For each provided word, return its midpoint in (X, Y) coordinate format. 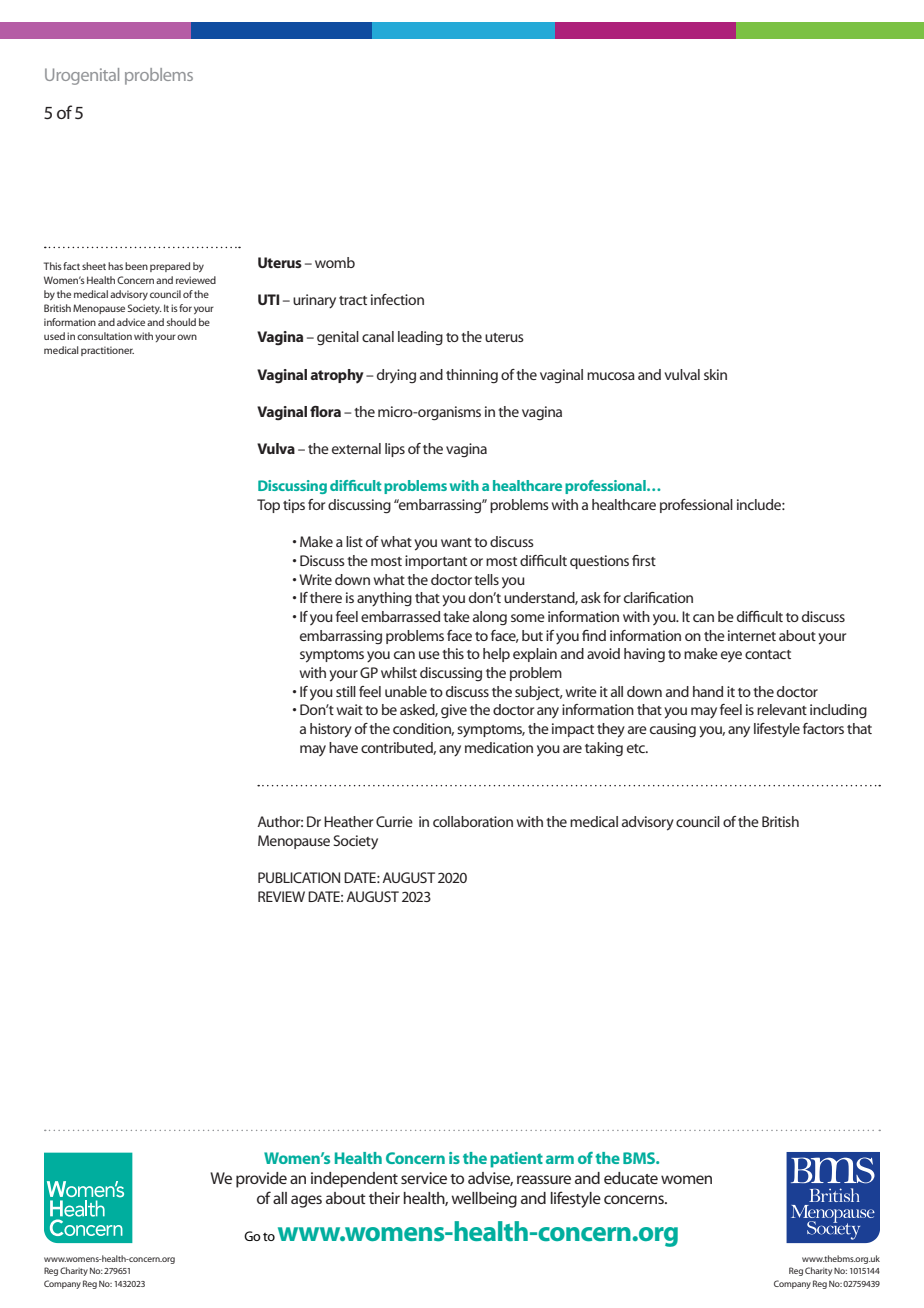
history (331, 730)
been (136, 266)
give (454, 711)
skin (715, 374)
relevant (782, 709)
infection (397, 299)
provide (261, 1180)
